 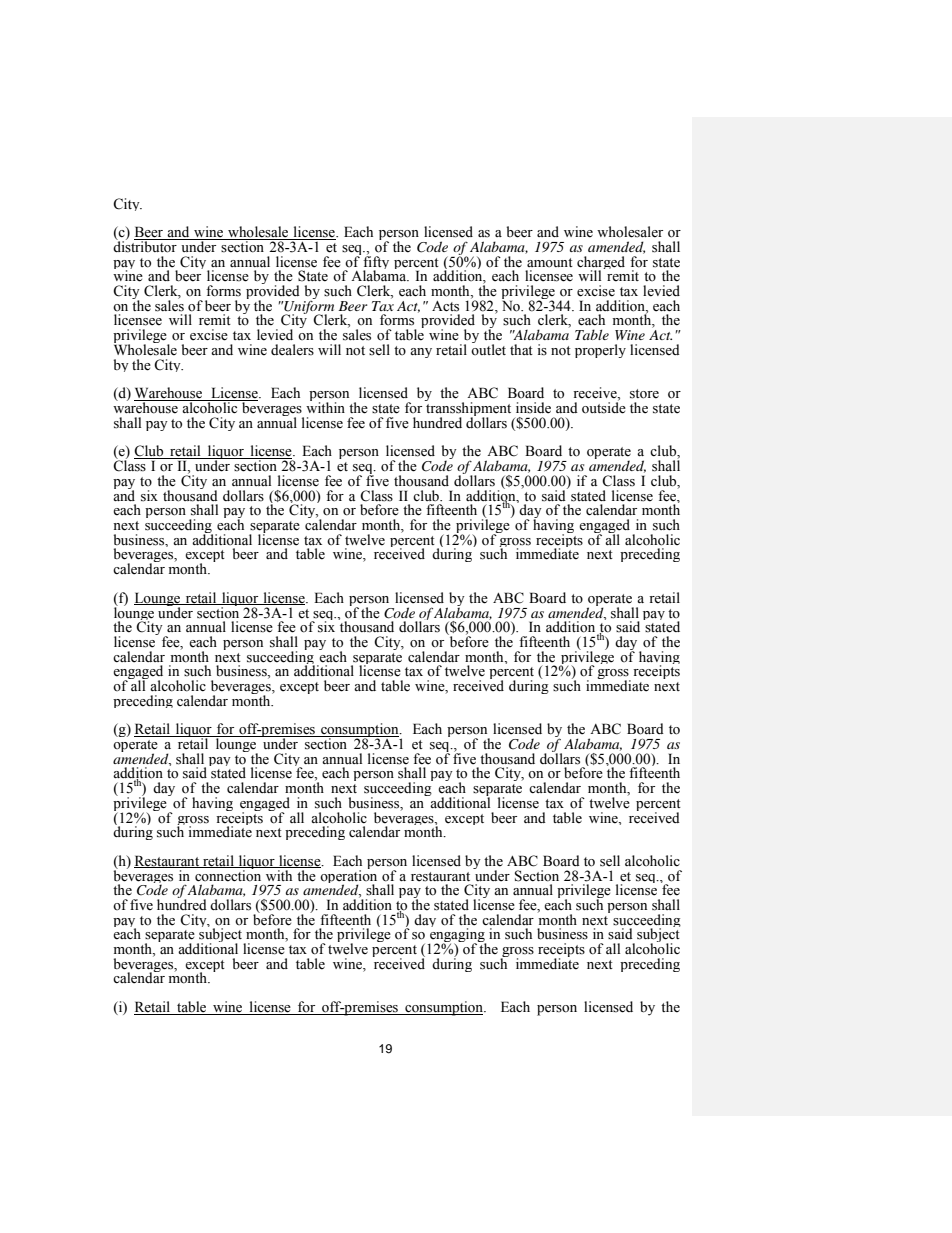 I want to click on operation, so click(x=348, y=877).
